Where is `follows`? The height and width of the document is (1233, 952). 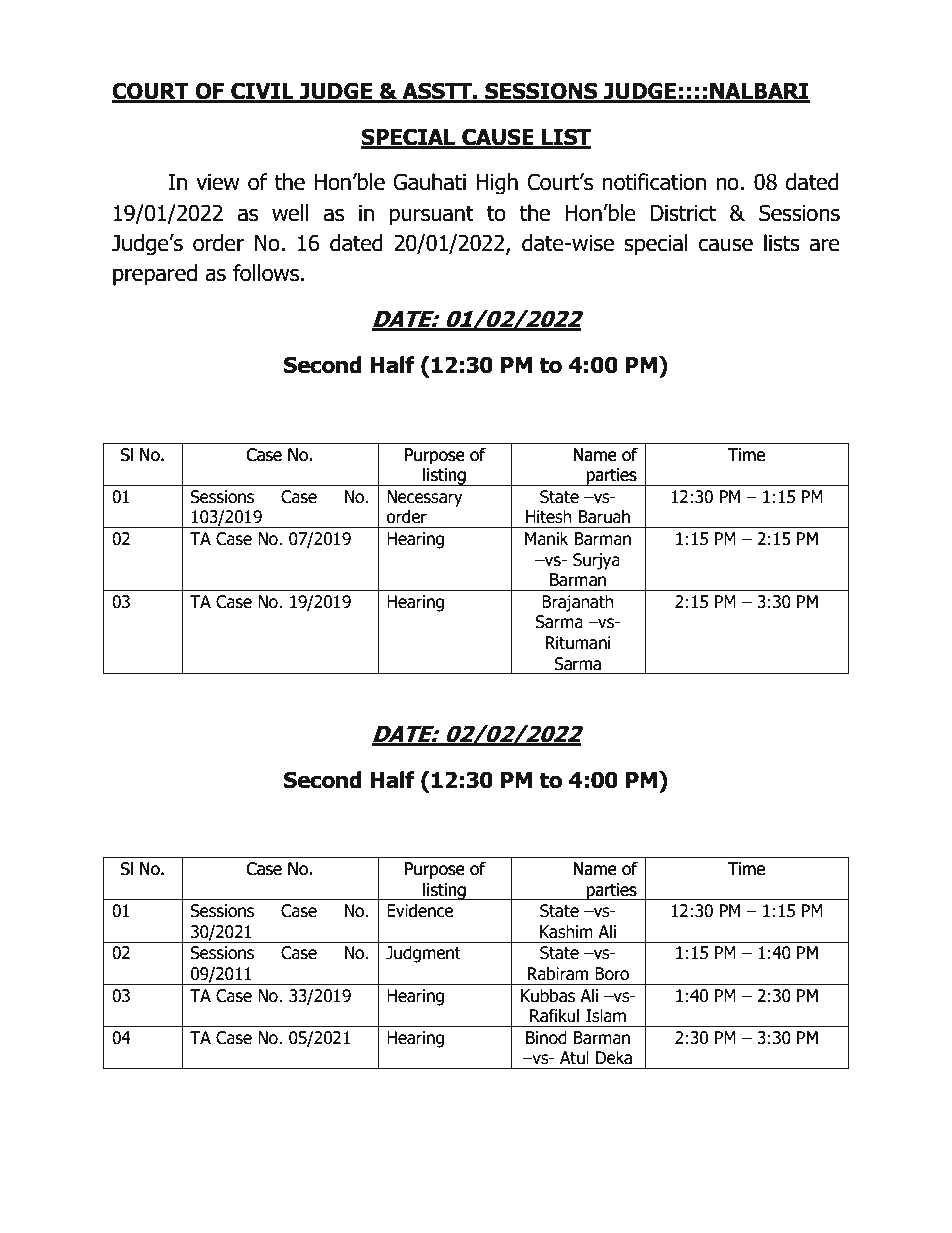 follows is located at coordinates (267, 273).
